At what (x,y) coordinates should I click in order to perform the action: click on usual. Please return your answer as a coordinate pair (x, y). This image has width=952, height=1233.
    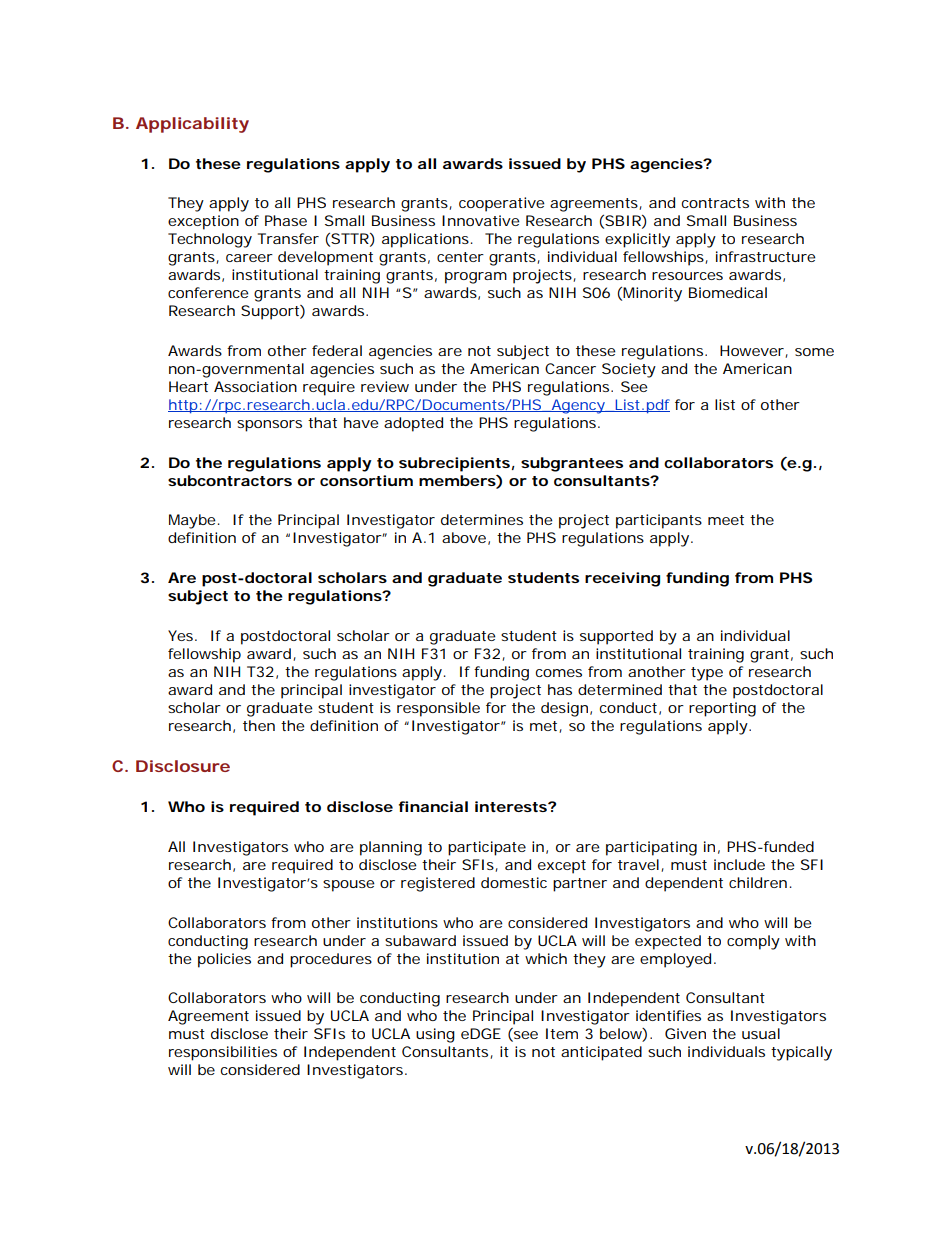
    Looking at the image, I should click on (761, 1033).
